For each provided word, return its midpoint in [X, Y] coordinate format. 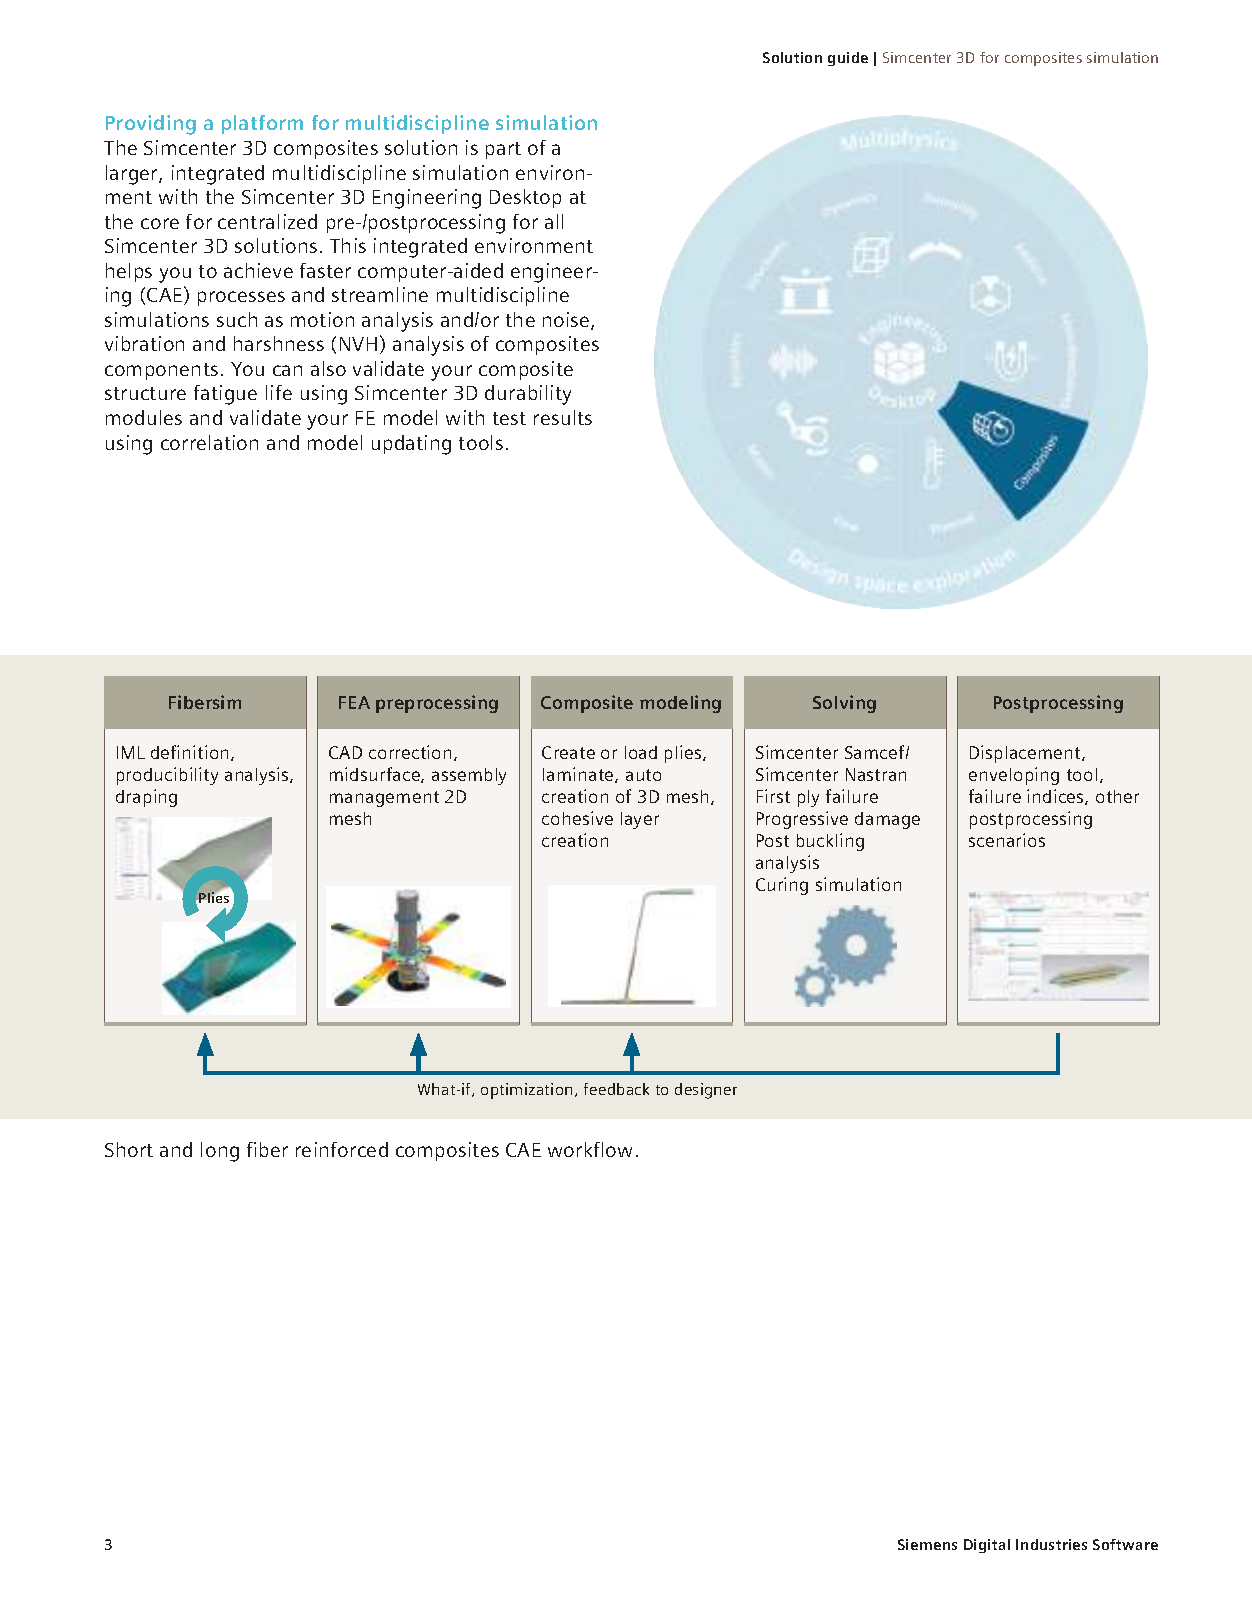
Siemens [927, 1544]
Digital [987, 1546]
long [220, 1152]
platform [262, 124]
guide [848, 59]
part [503, 150]
